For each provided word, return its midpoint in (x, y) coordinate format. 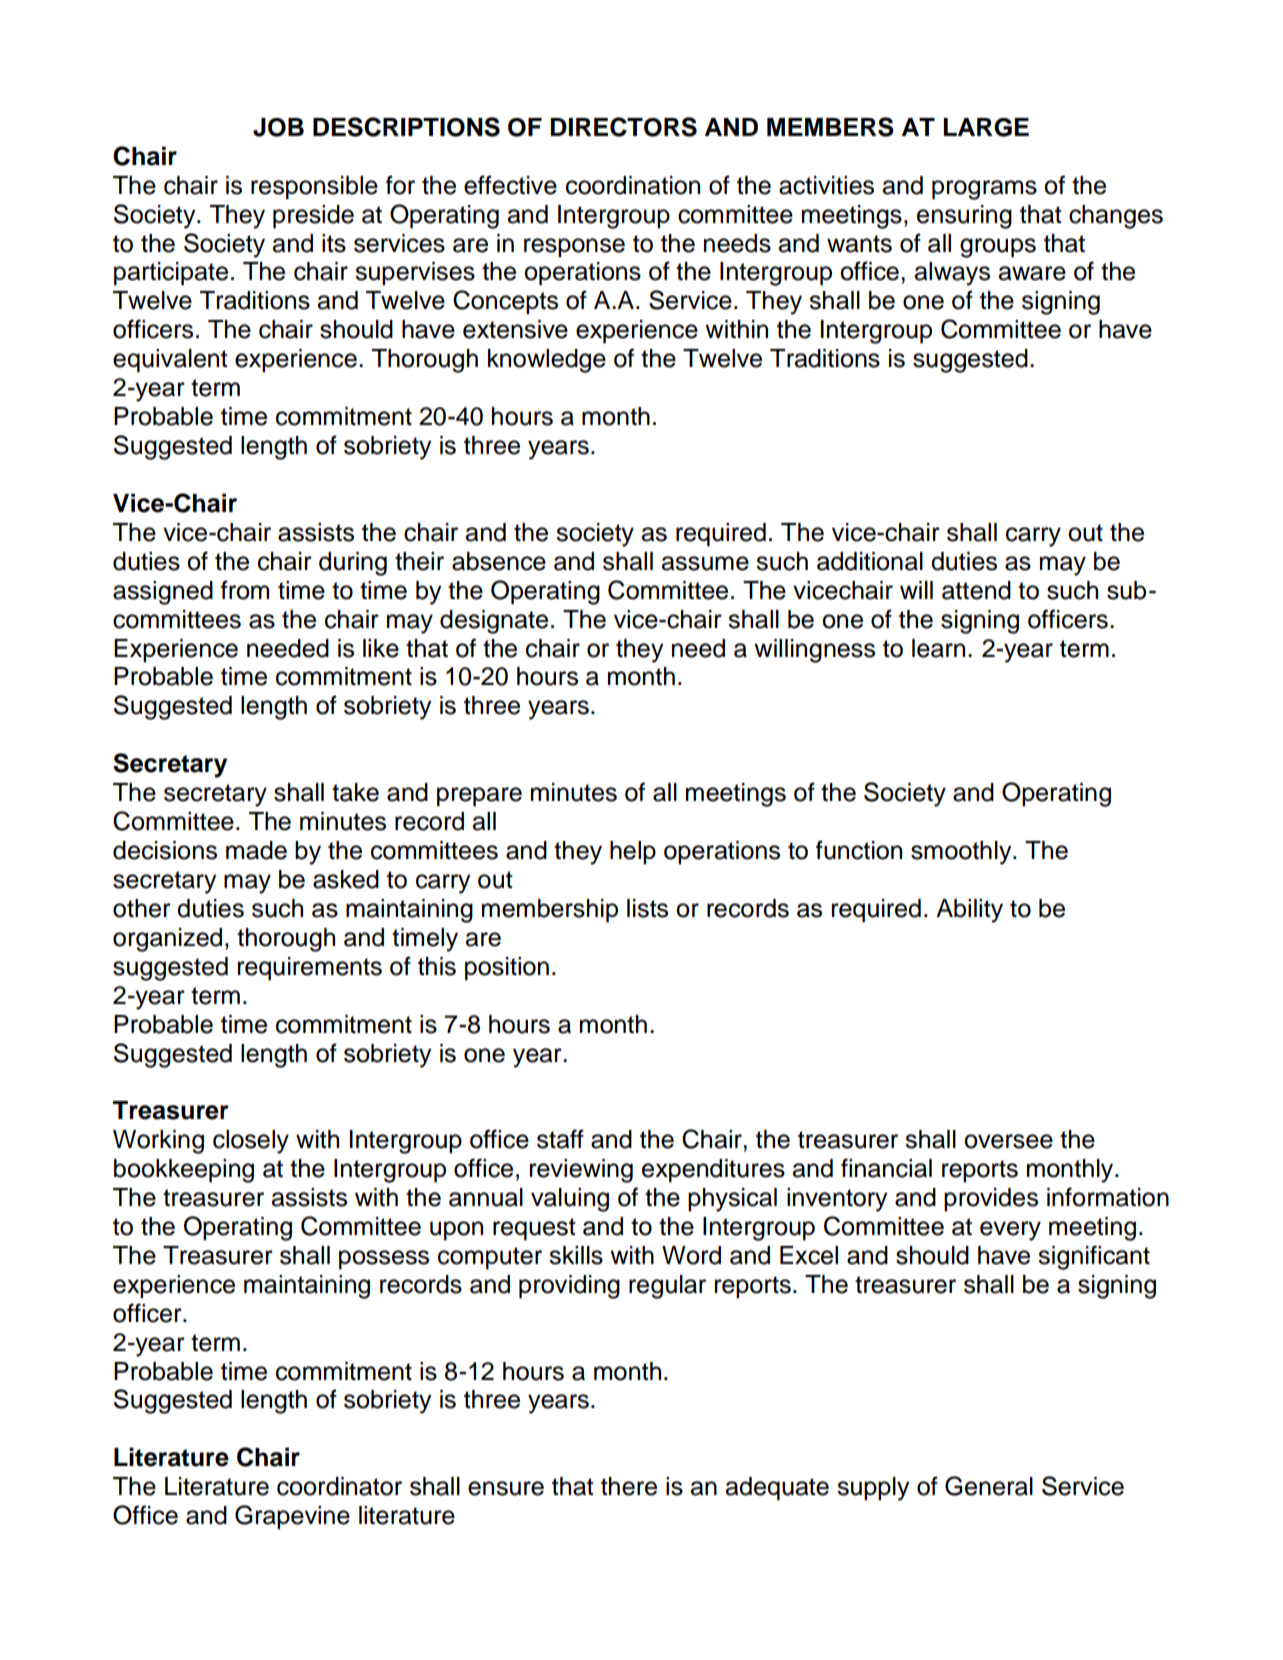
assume (705, 563)
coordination (633, 185)
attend (976, 590)
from (245, 590)
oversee (1008, 1141)
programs (984, 190)
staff (560, 1139)
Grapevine (292, 1517)
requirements (310, 969)
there (629, 1486)
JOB (278, 127)
